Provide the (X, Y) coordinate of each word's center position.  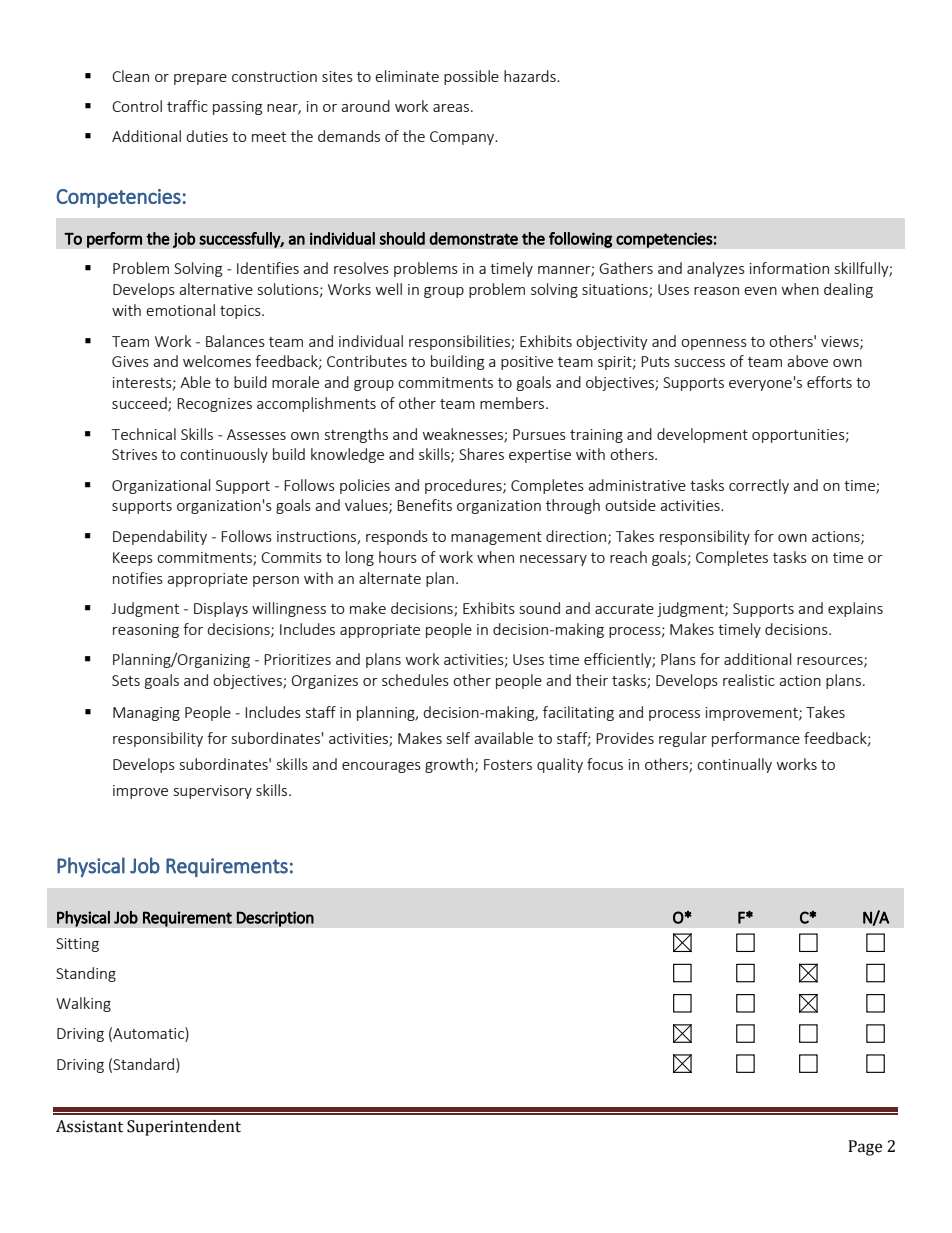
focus (605, 764)
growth (450, 765)
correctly (759, 486)
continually (734, 765)
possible (471, 77)
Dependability (160, 537)
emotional (180, 310)
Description (275, 919)
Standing (86, 974)
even (760, 291)
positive (527, 363)
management (496, 538)
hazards (531, 76)
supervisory (213, 792)
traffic (187, 106)
